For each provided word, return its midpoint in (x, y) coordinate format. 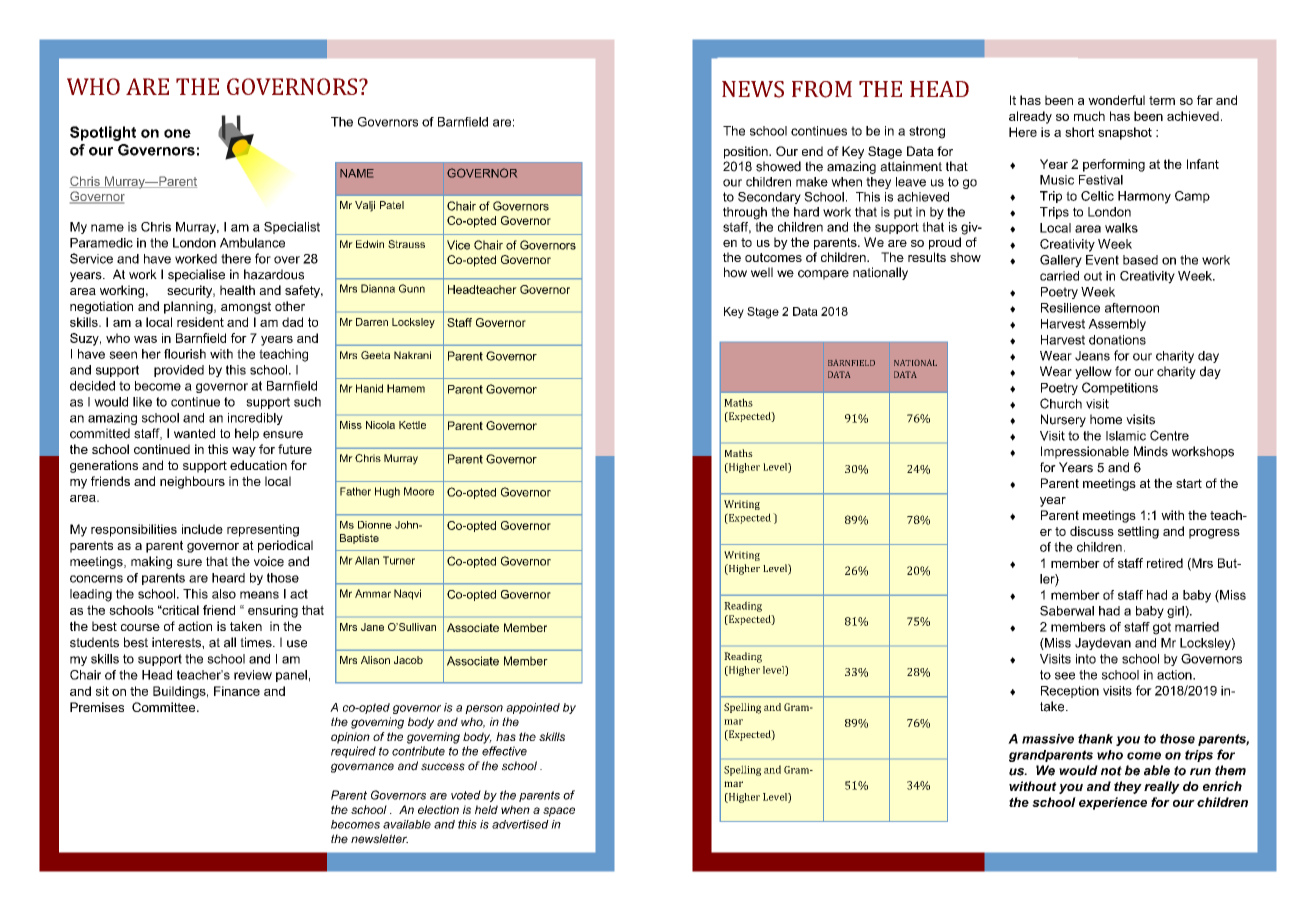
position (747, 152)
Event (1102, 260)
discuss (1092, 531)
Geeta (375, 355)
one (177, 133)
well (762, 272)
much (1089, 116)
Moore (419, 491)
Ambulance (252, 243)
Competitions (1120, 388)
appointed (533, 708)
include (202, 529)
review (253, 675)
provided (179, 371)
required (353, 752)
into (1086, 659)
